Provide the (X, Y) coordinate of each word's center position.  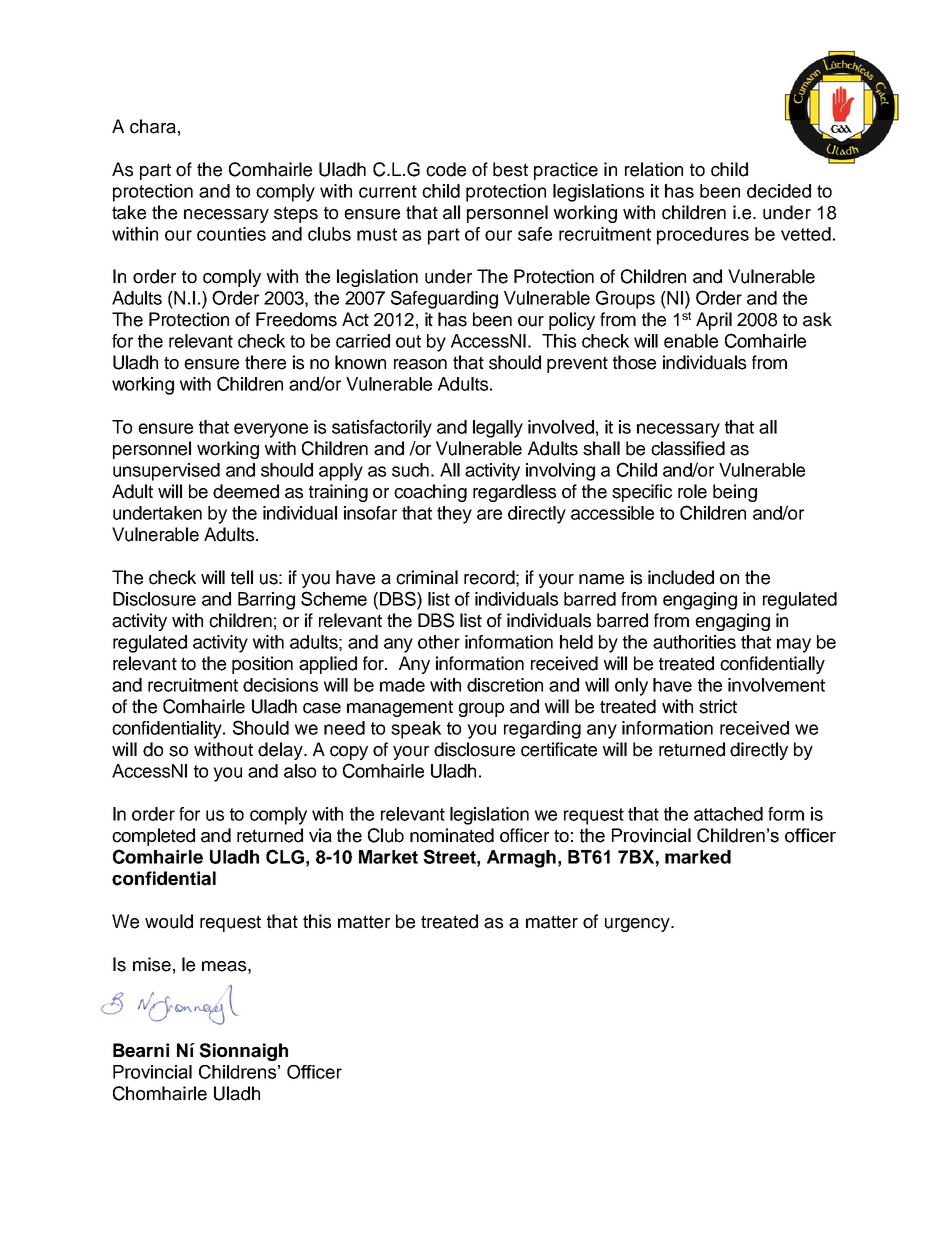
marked (698, 857)
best (510, 169)
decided (779, 191)
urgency (638, 925)
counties (231, 234)
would (169, 921)
